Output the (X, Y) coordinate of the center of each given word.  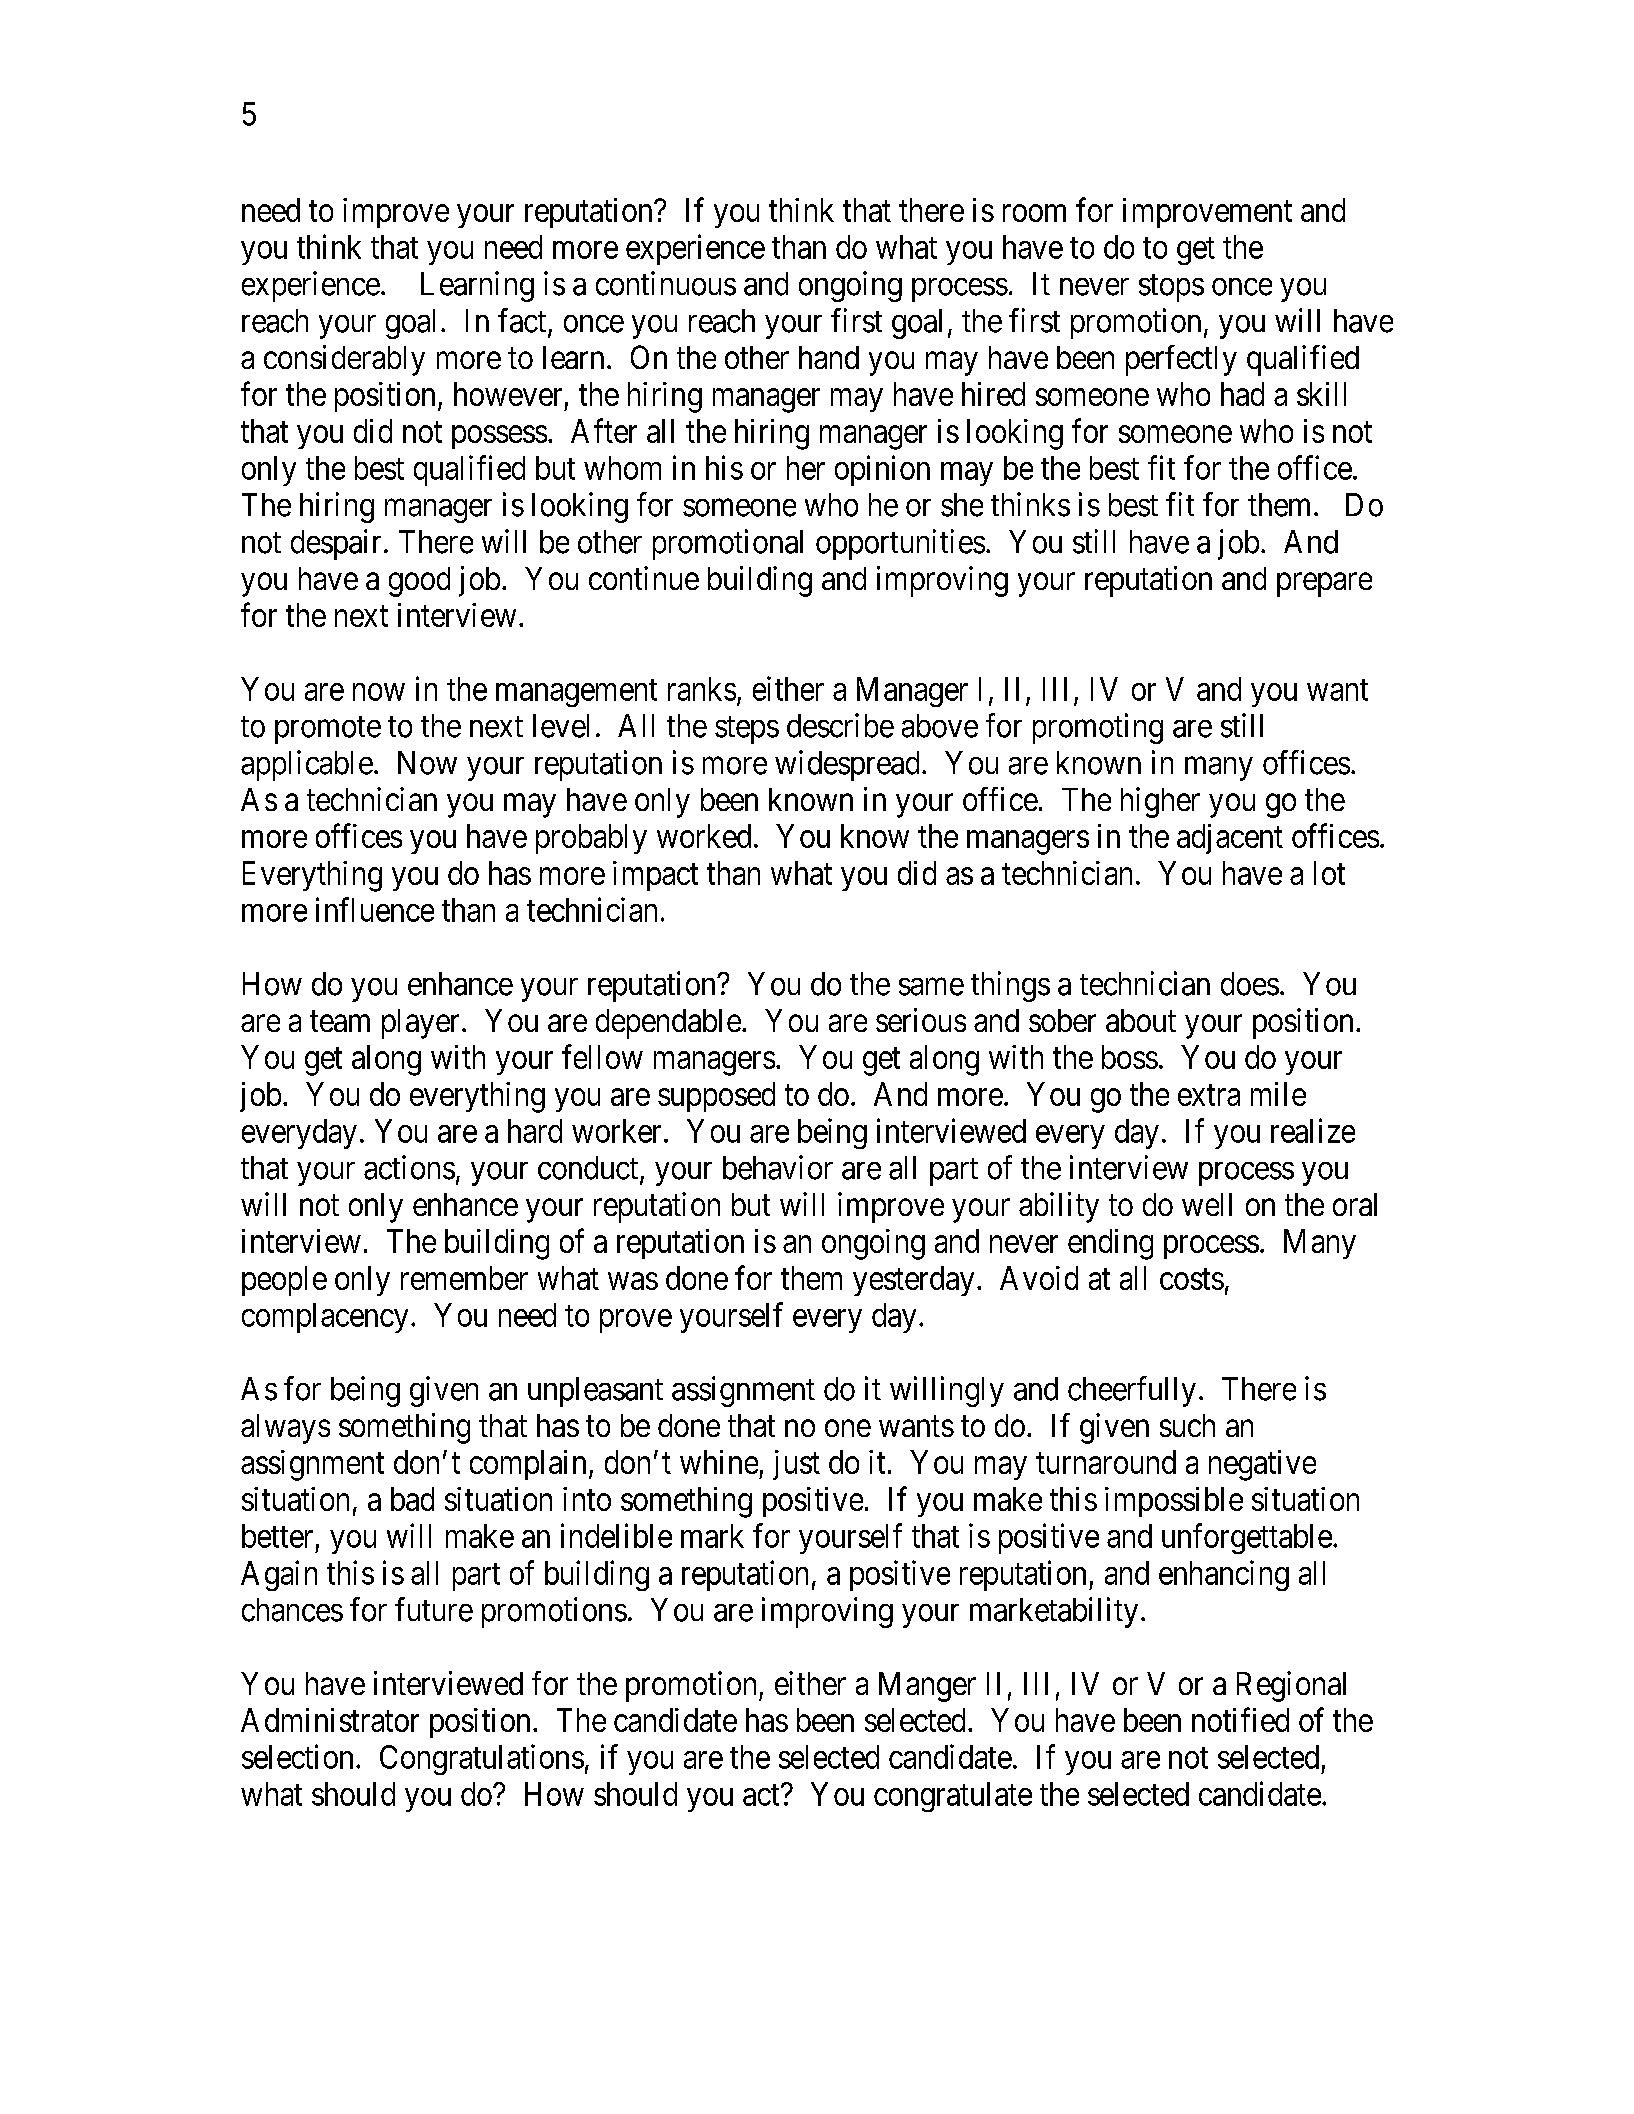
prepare (1324, 585)
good (419, 582)
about (1141, 1020)
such (1187, 1425)
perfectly (1181, 360)
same (931, 987)
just (796, 1465)
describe (840, 725)
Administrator (330, 1720)
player (420, 1024)
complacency (325, 1318)
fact (523, 321)
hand (829, 357)
